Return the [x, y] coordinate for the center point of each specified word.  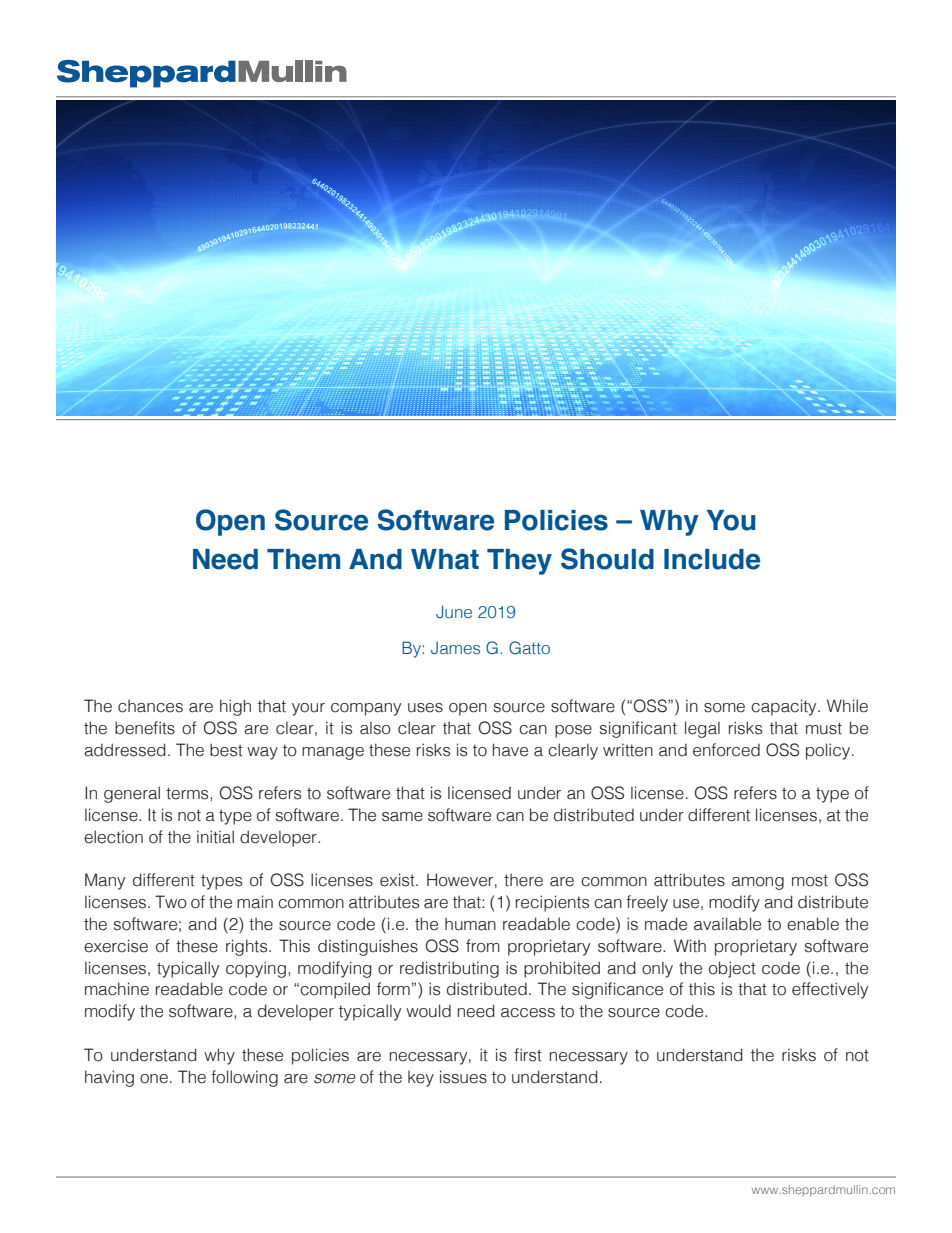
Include [712, 559]
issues [463, 1077]
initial [215, 837]
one [154, 1079]
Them [303, 559]
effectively [830, 990]
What [445, 559]
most [810, 880]
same [402, 817]
